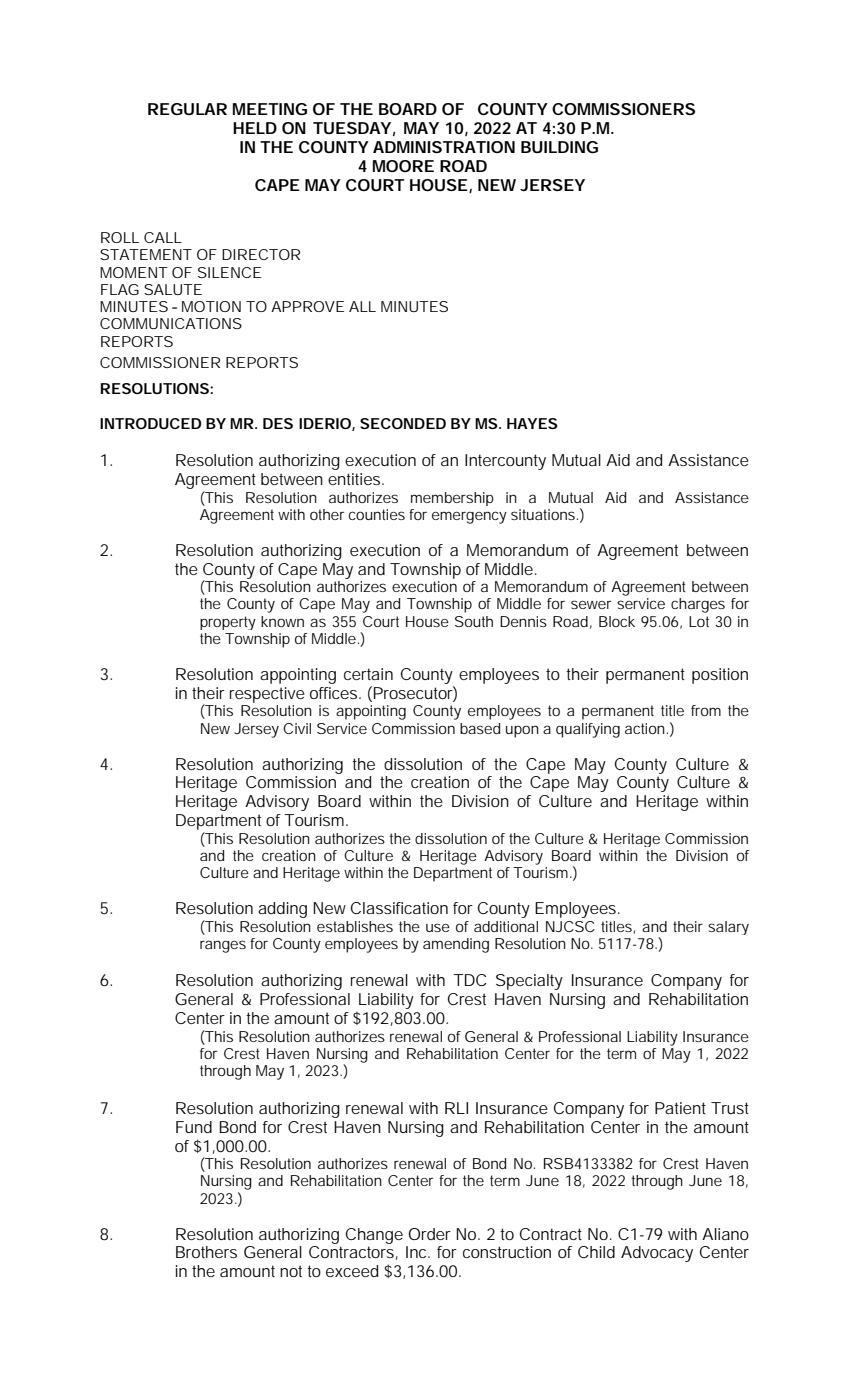  Describe the element at coordinates (368, 674) in the screenshot. I see `certain` at that location.
